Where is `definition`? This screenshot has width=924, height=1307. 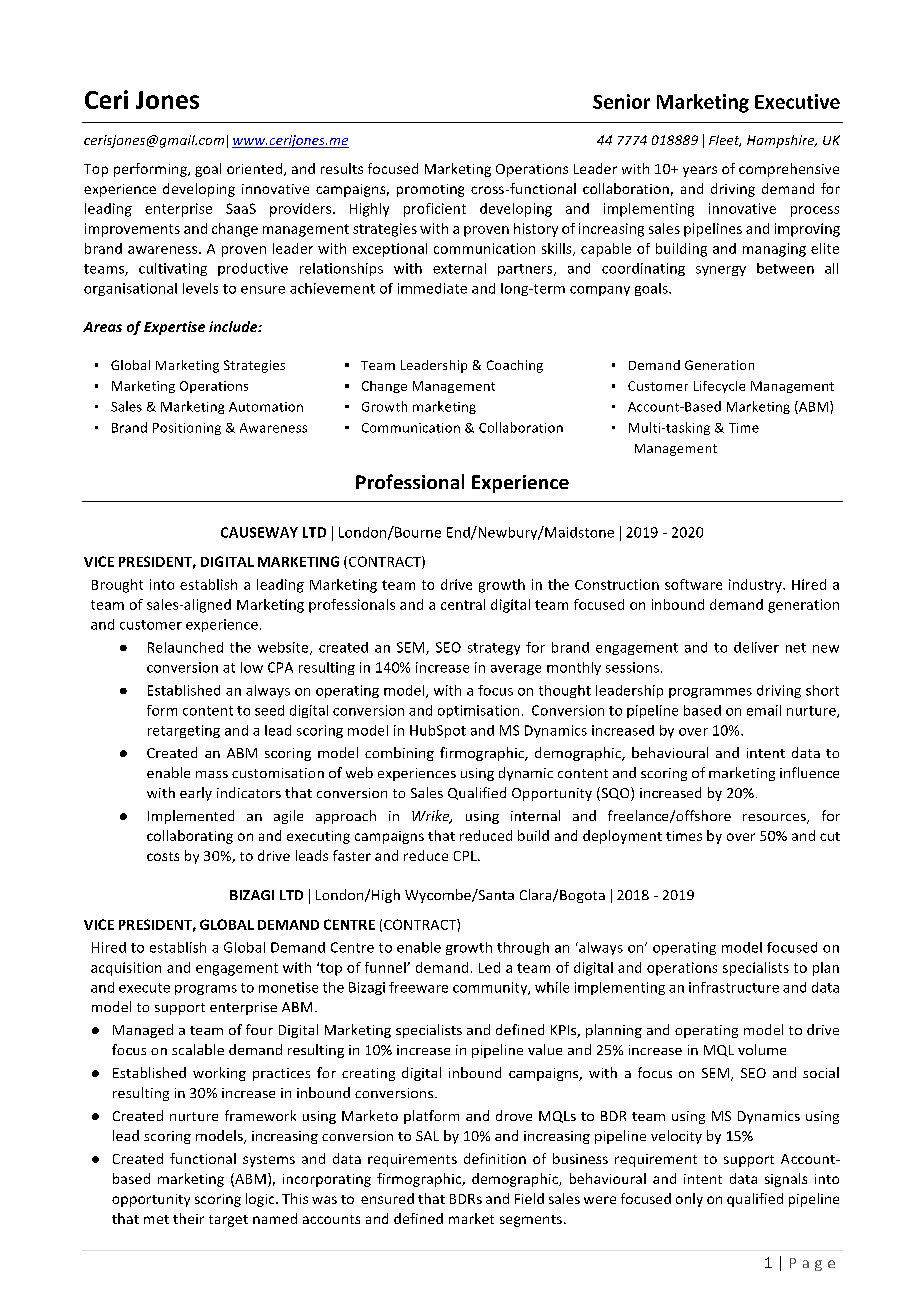 definition is located at coordinates (495, 1158).
